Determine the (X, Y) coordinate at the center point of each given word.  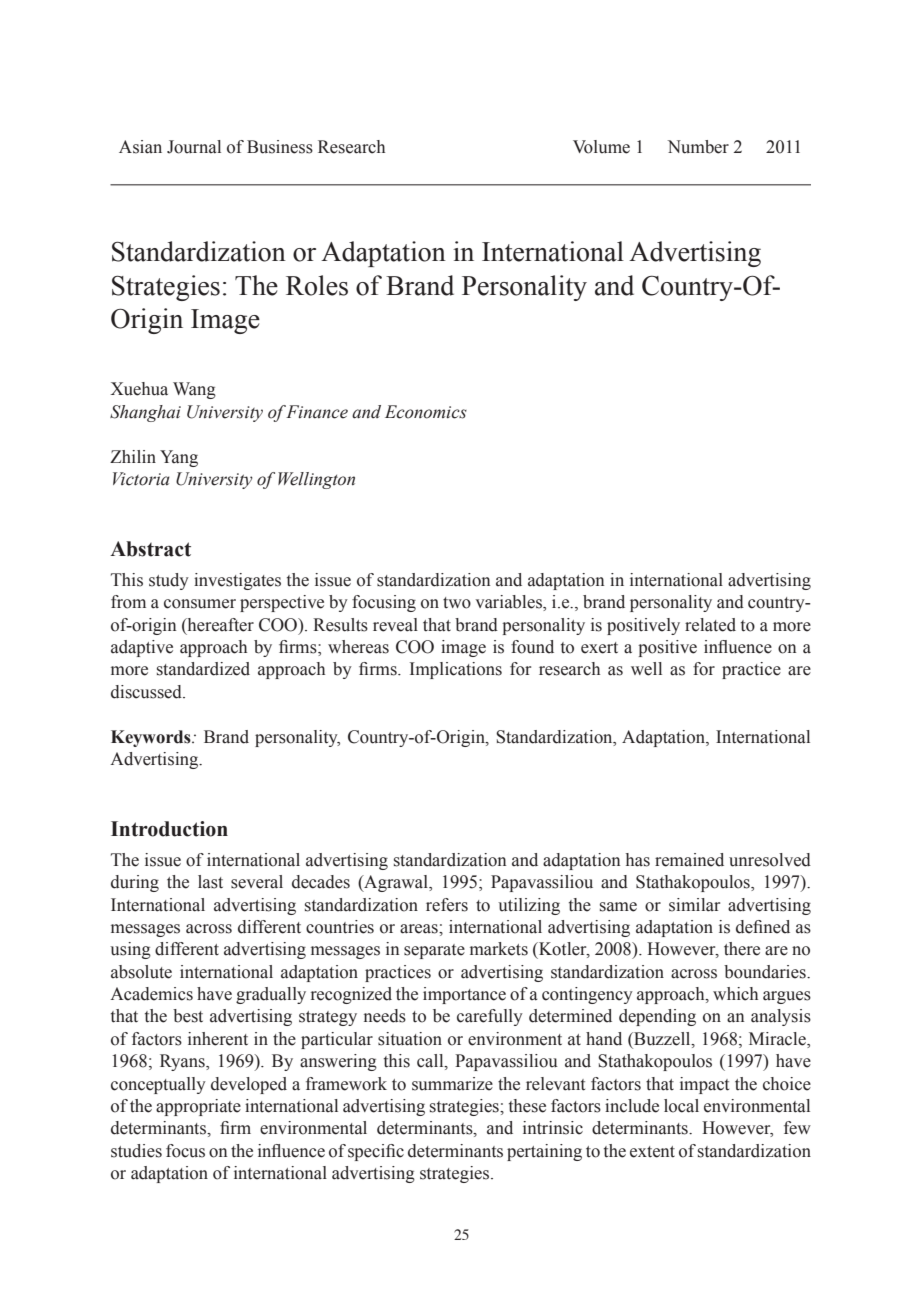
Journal (194, 147)
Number (698, 147)
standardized (203, 669)
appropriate (198, 1107)
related (710, 625)
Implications (456, 670)
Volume (601, 147)
